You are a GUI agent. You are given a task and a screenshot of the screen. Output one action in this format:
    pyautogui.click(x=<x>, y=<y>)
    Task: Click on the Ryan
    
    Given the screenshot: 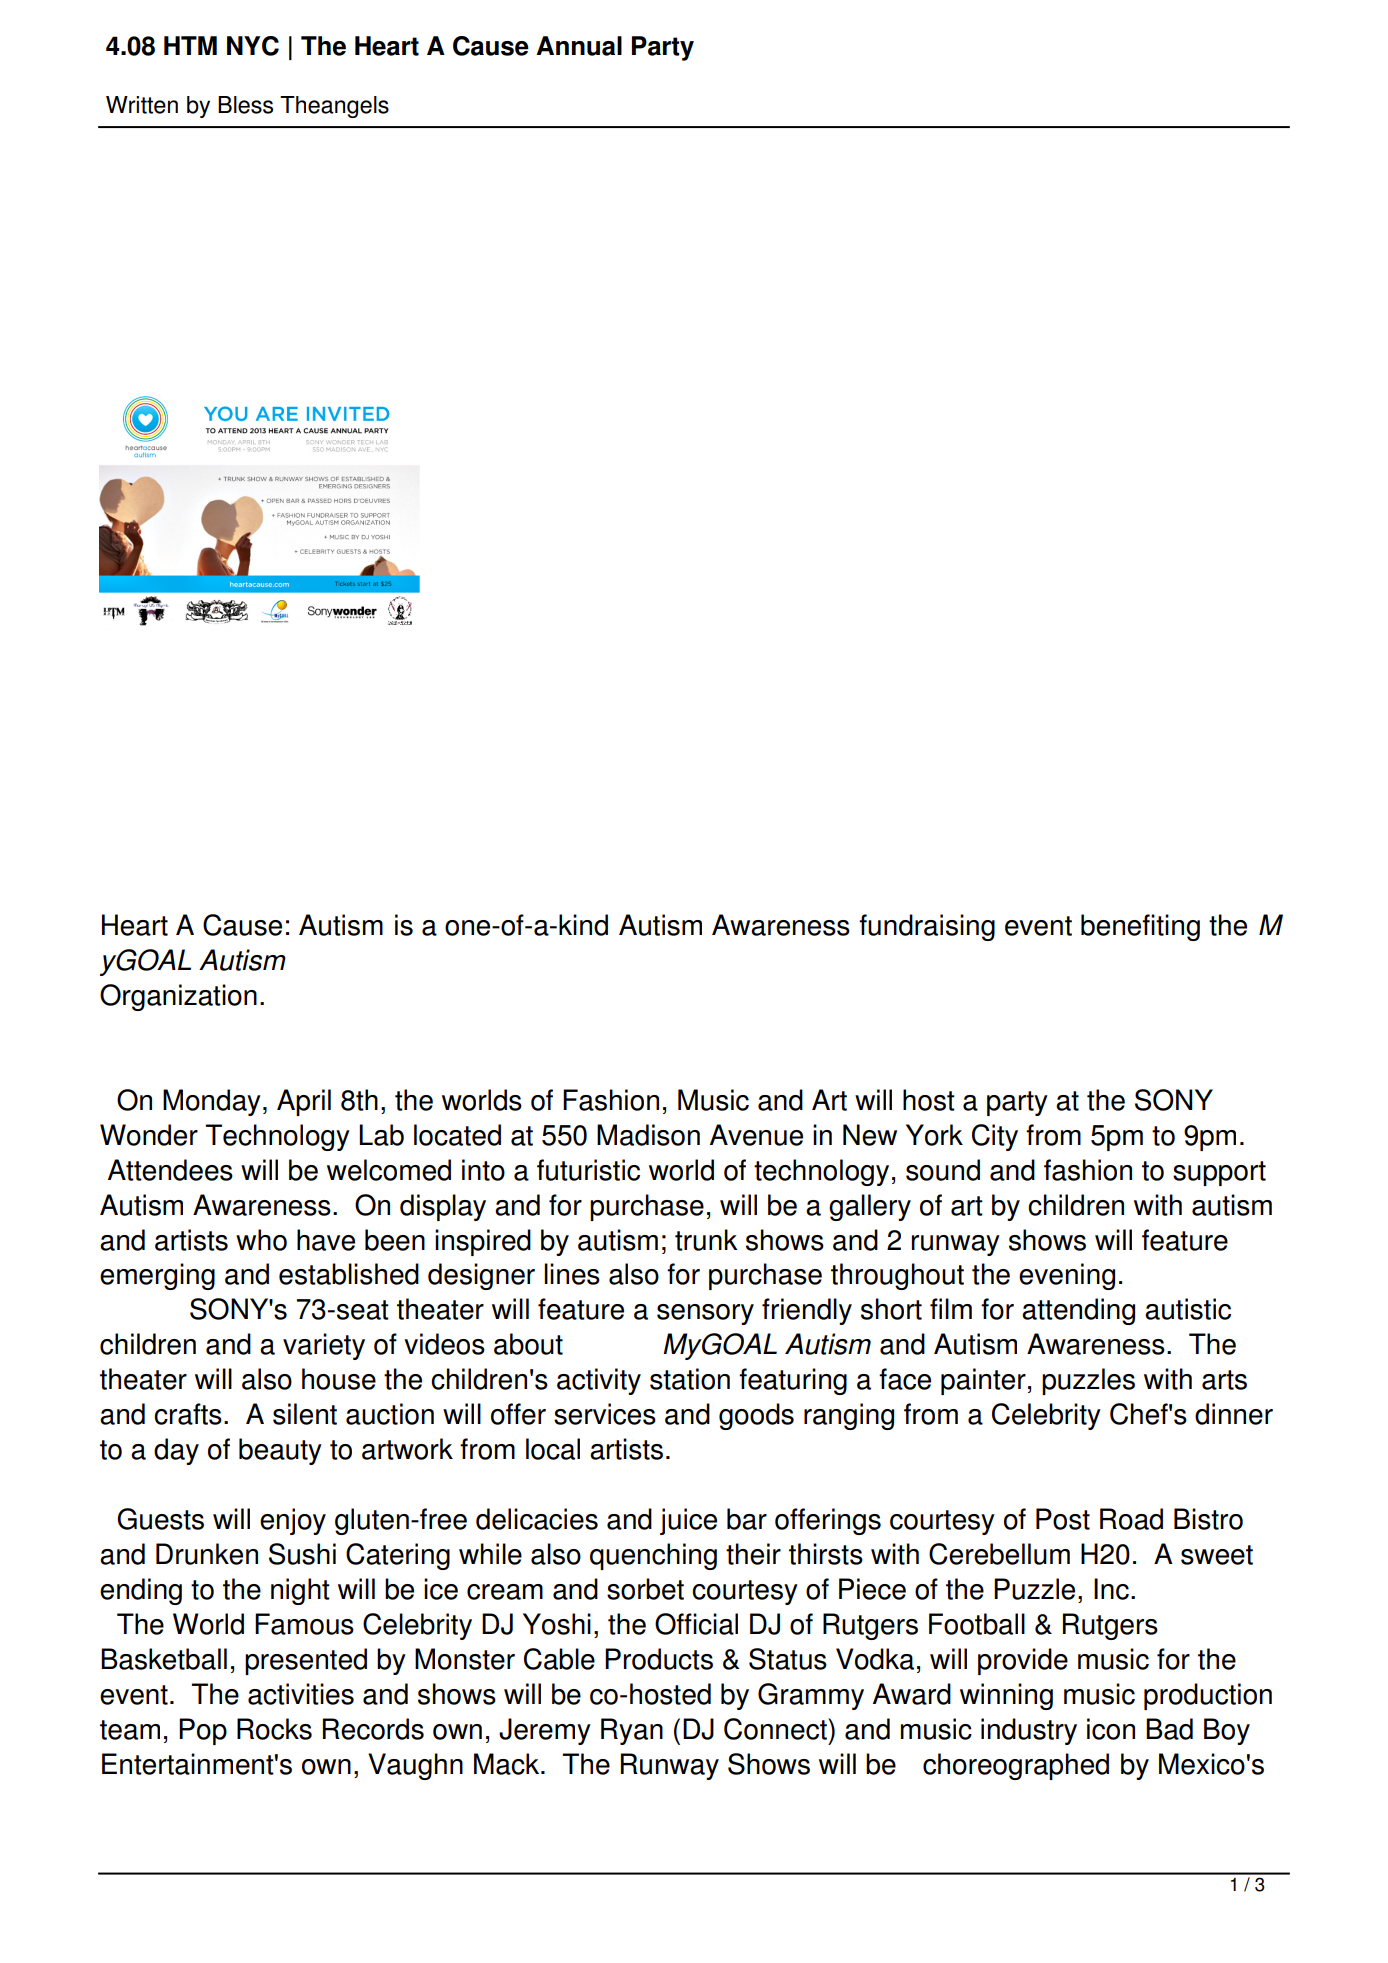 What is the action you would take?
    pyautogui.click(x=632, y=1731)
